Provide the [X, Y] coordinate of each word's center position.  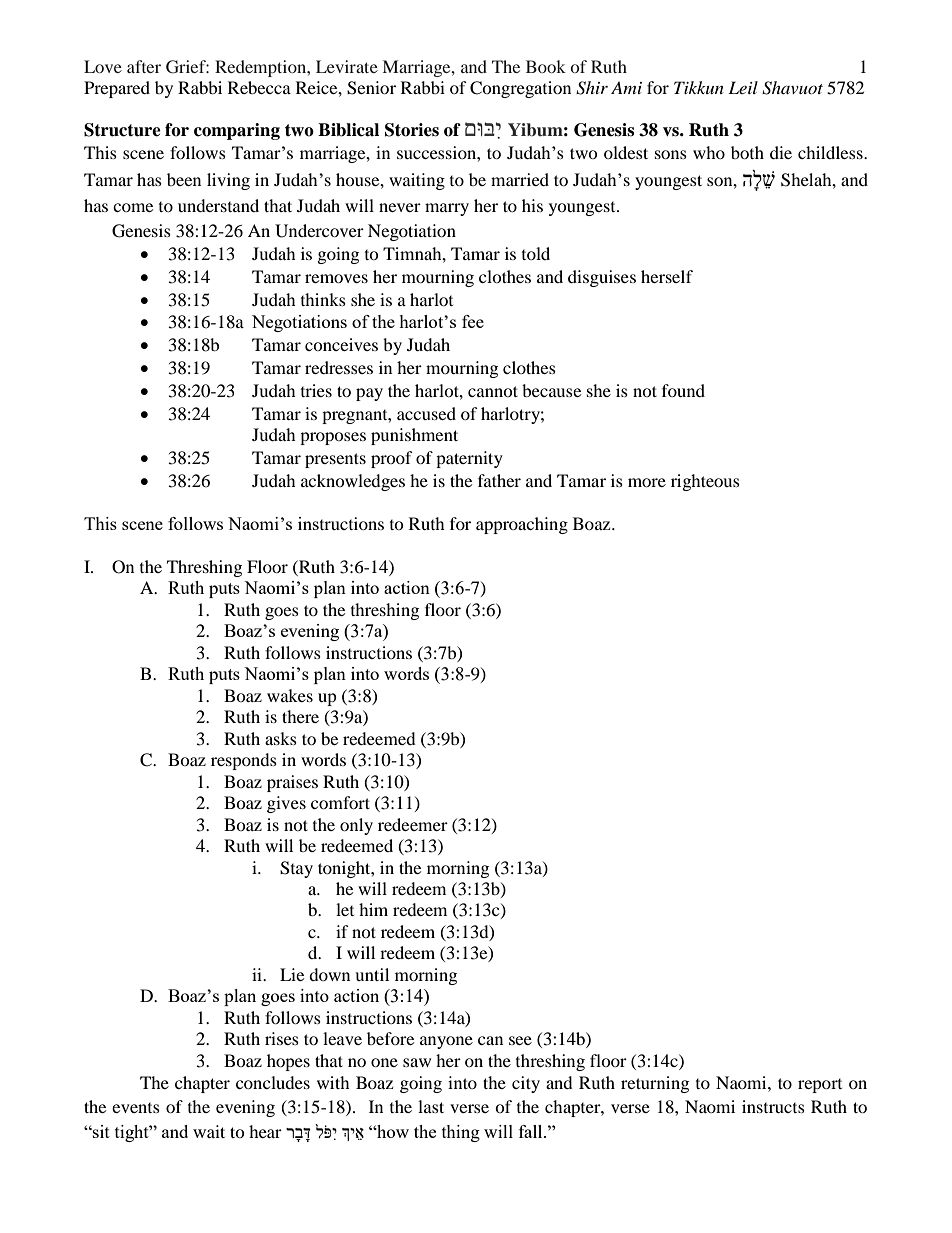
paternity [469, 459]
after [144, 66]
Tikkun [699, 87]
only [356, 826]
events [136, 1108]
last [431, 1106]
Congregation [520, 89]
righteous [705, 482]
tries [316, 390]
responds [244, 761]
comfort [340, 802]
